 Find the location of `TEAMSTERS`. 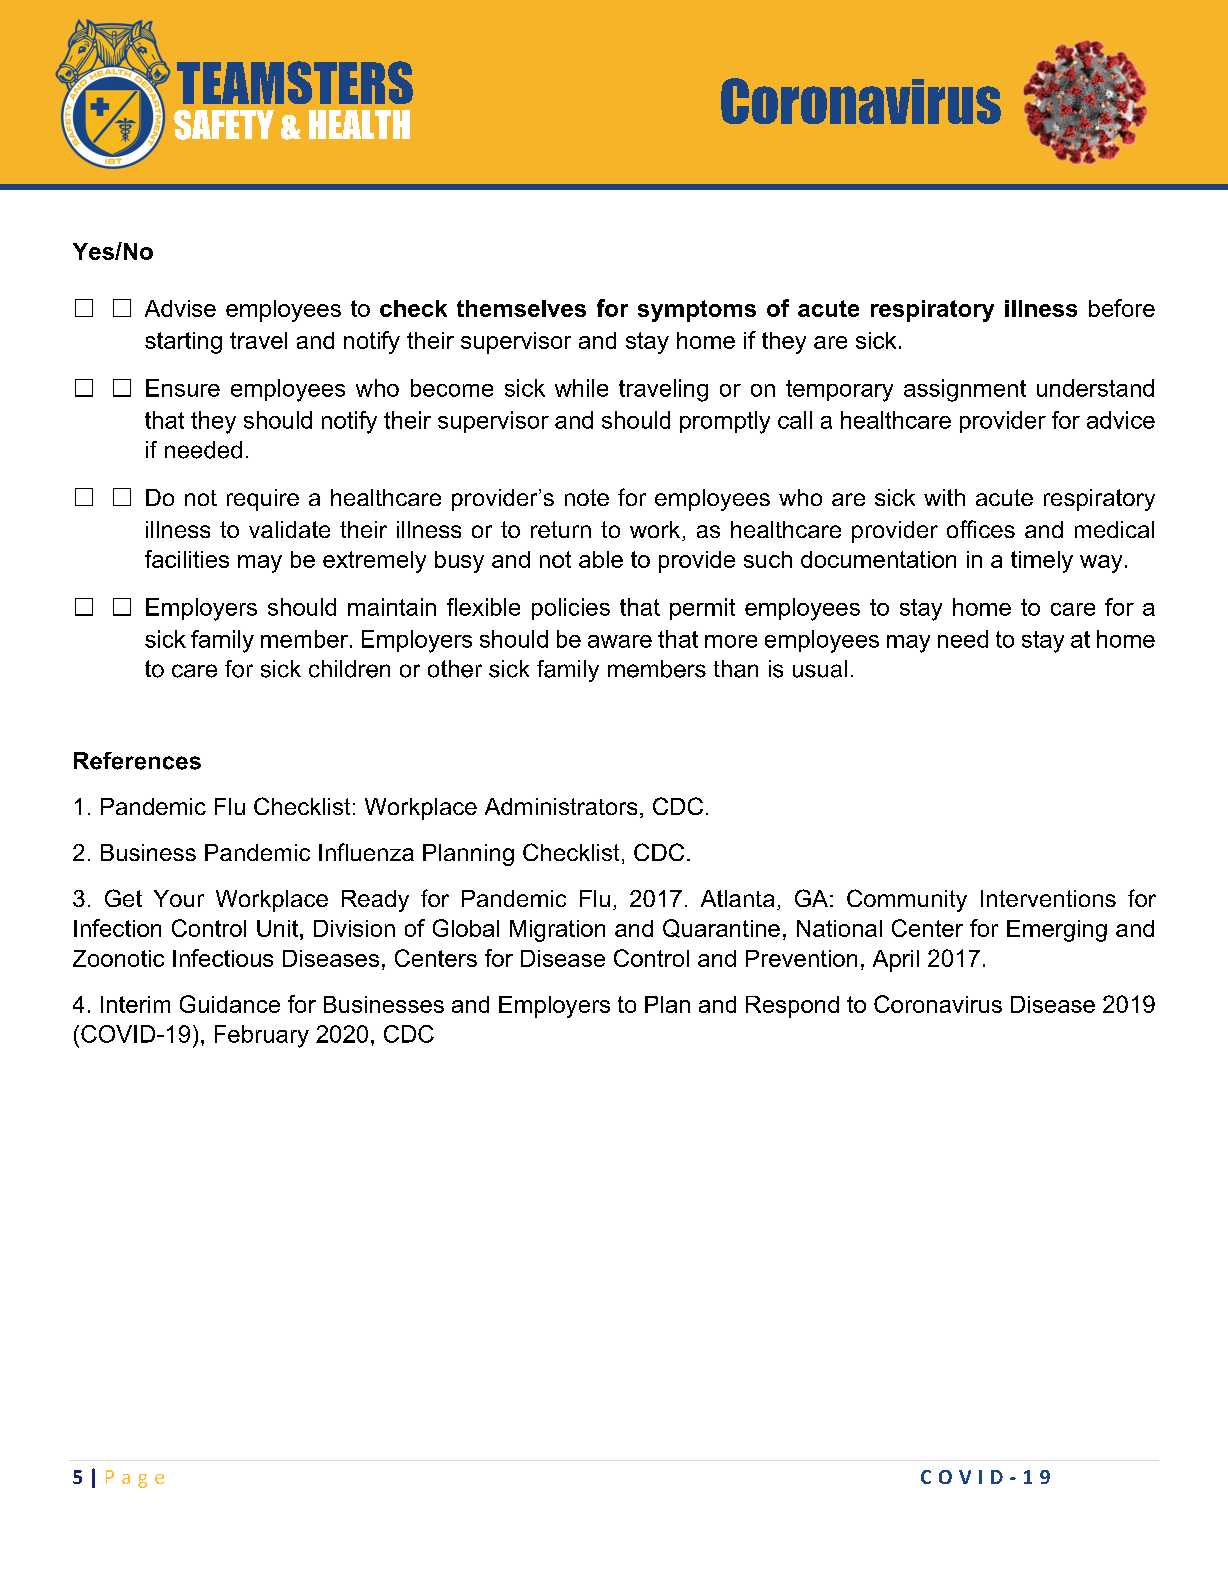

TEAMSTERS is located at coordinates (295, 82).
